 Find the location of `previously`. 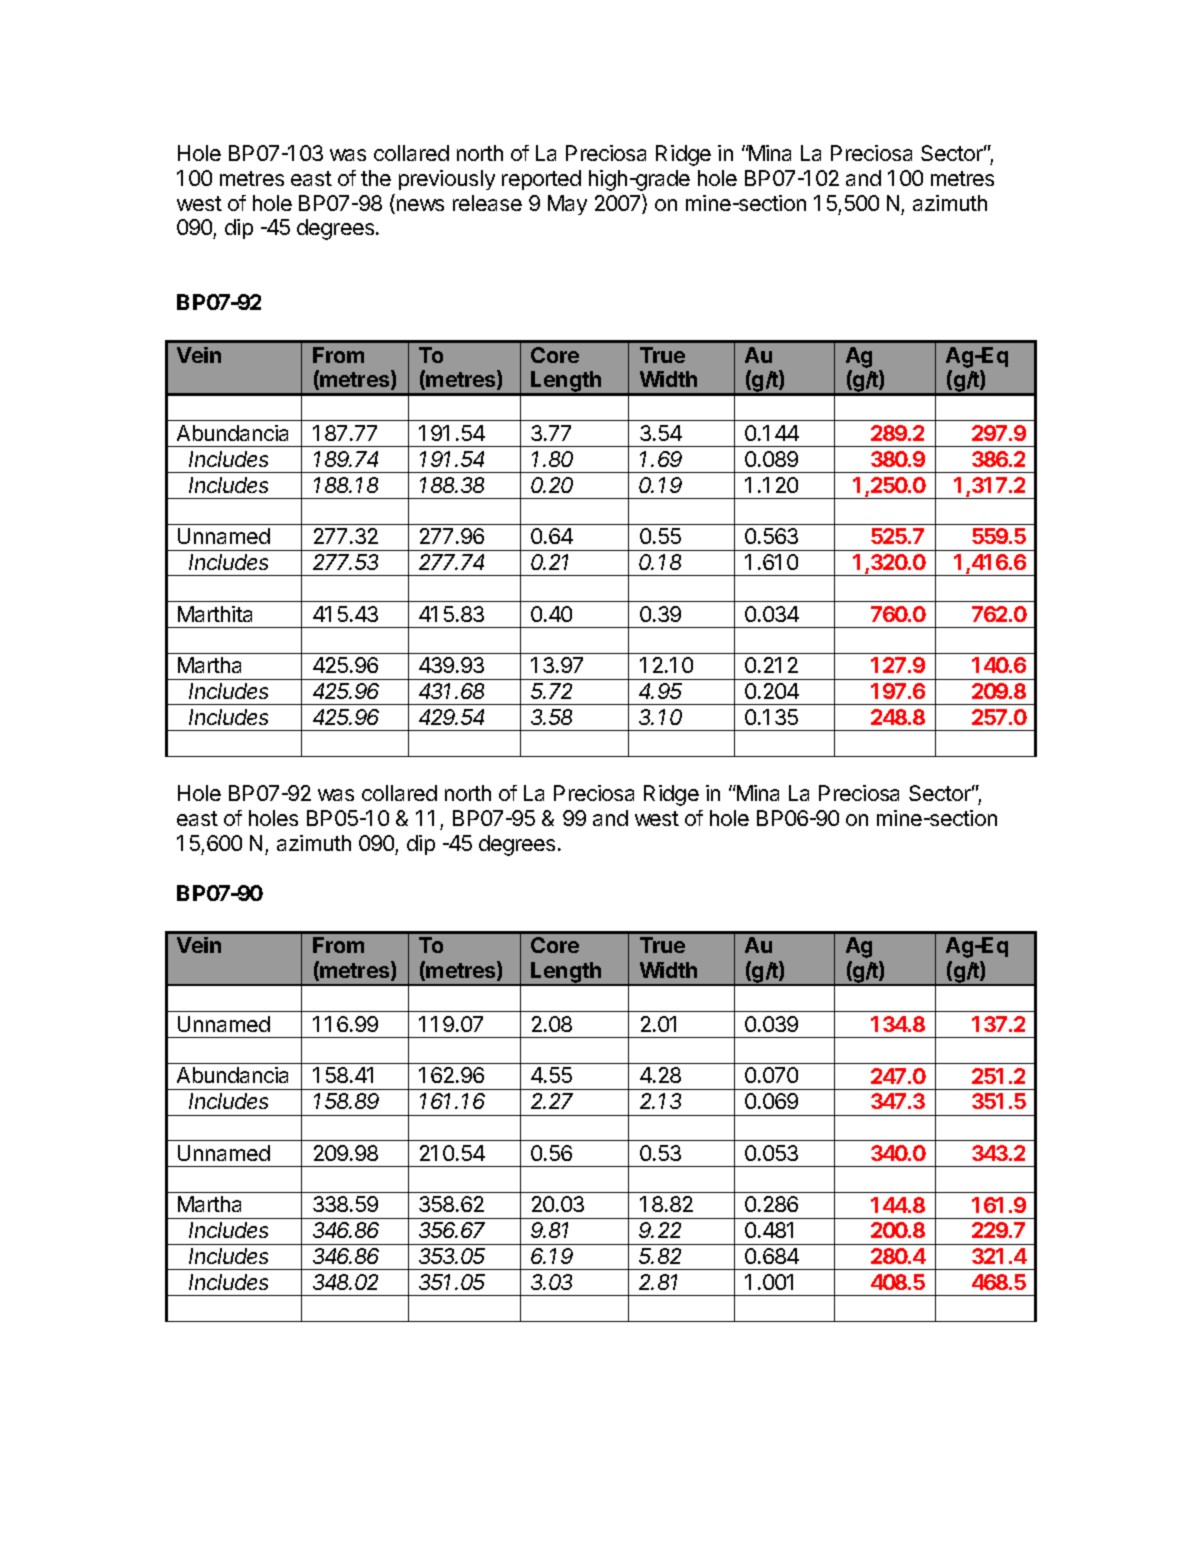

previously is located at coordinates (447, 180).
